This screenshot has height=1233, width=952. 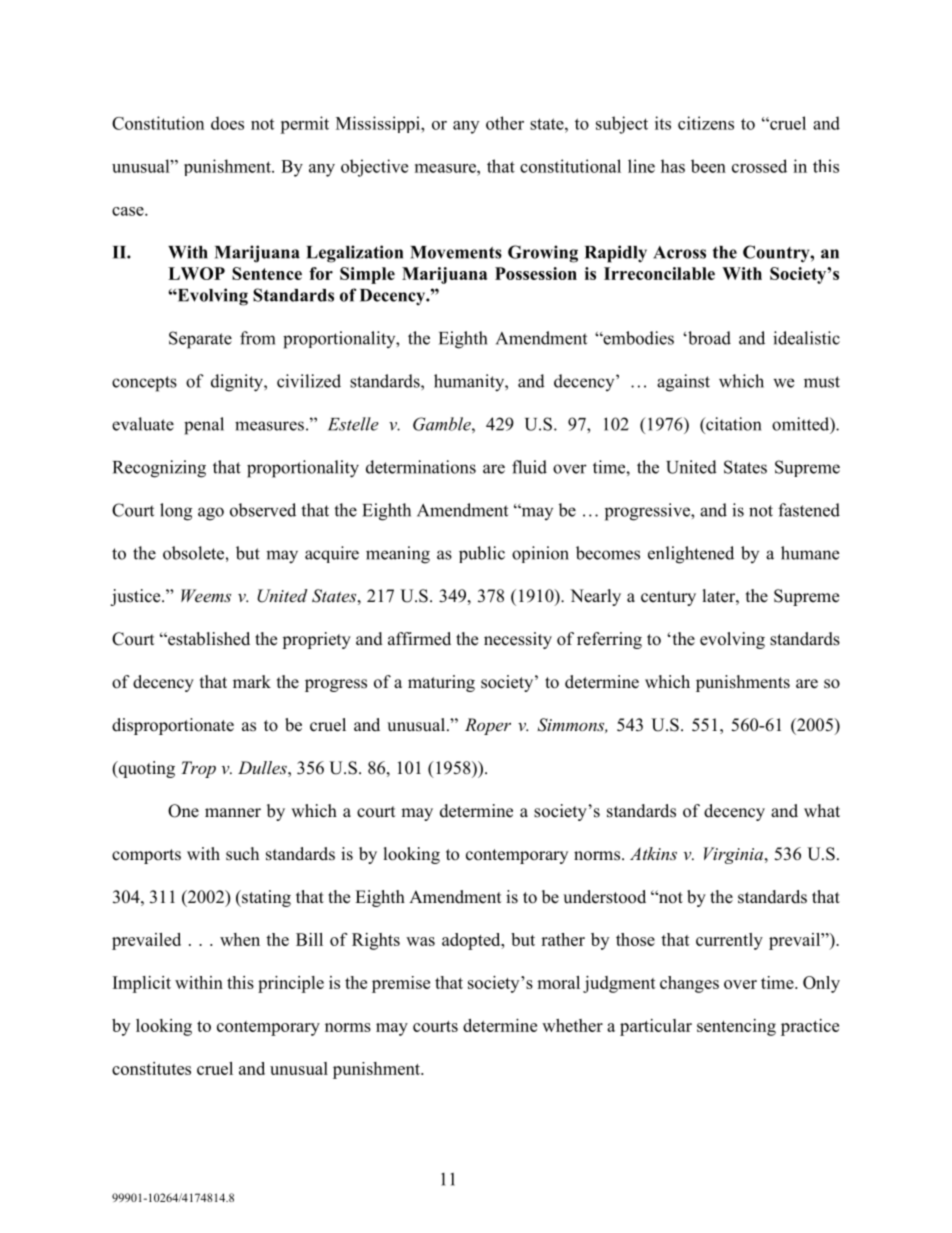 I want to click on sentencing, so click(x=736, y=1027).
